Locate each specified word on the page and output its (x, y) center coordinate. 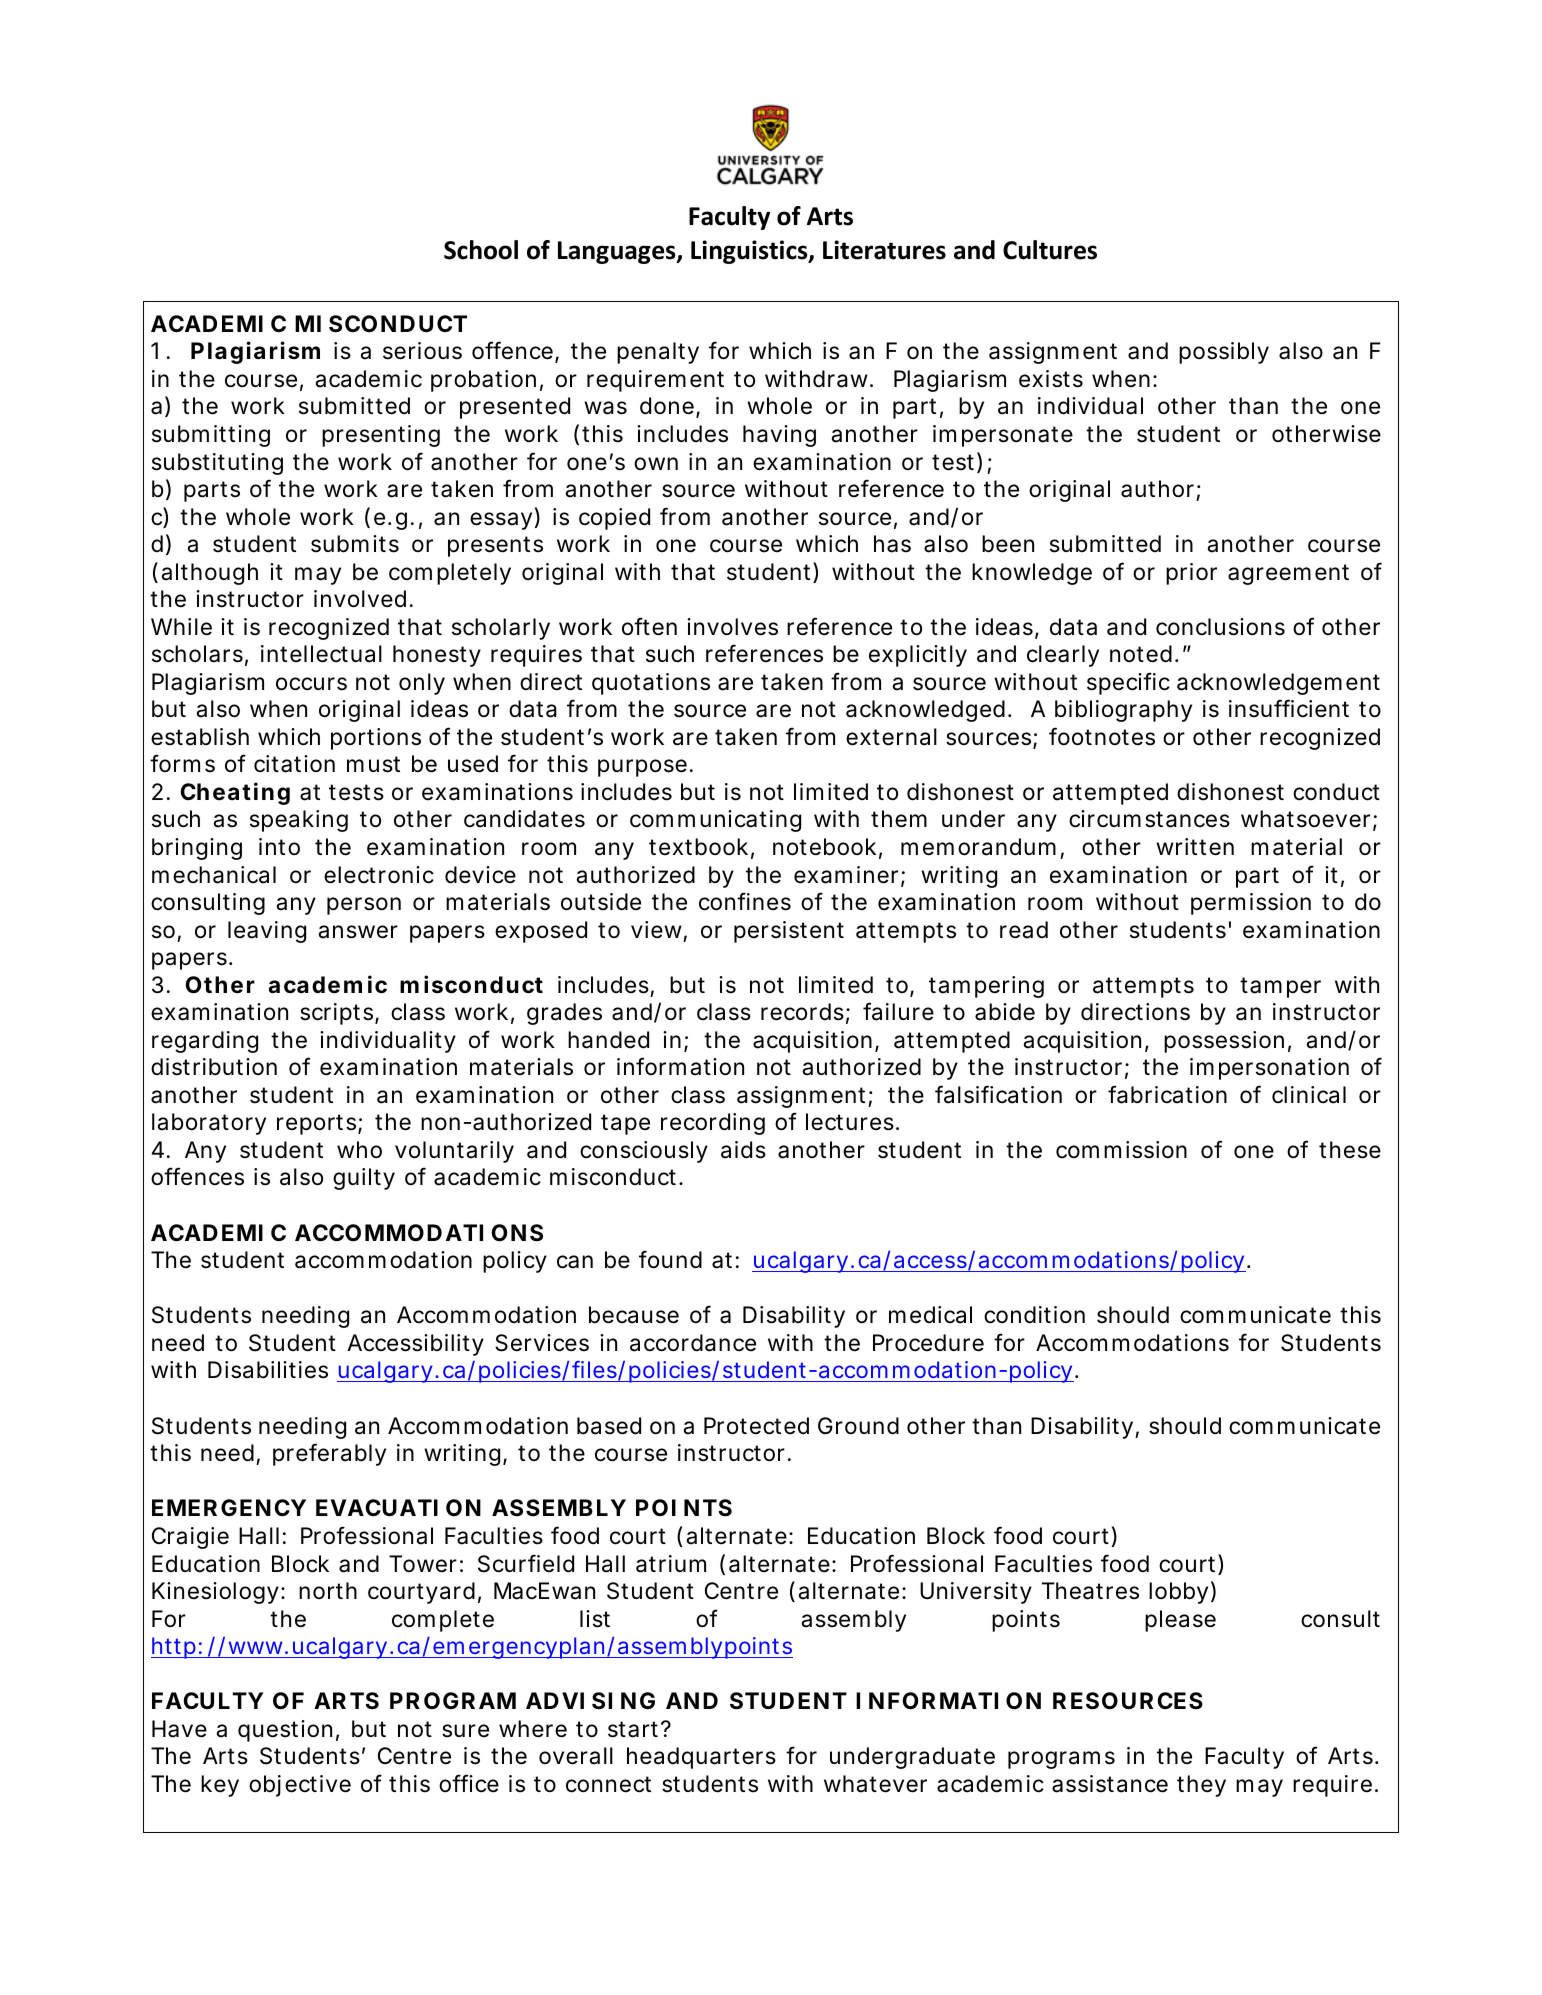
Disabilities (268, 1370)
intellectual (321, 654)
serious (422, 351)
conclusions (1220, 627)
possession (1224, 1042)
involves (732, 627)
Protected (756, 1426)
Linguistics (750, 252)
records (802, 1012)
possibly (1224, 353)
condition (1034, 1315)
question (285, 1731)
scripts (336, 1014)
